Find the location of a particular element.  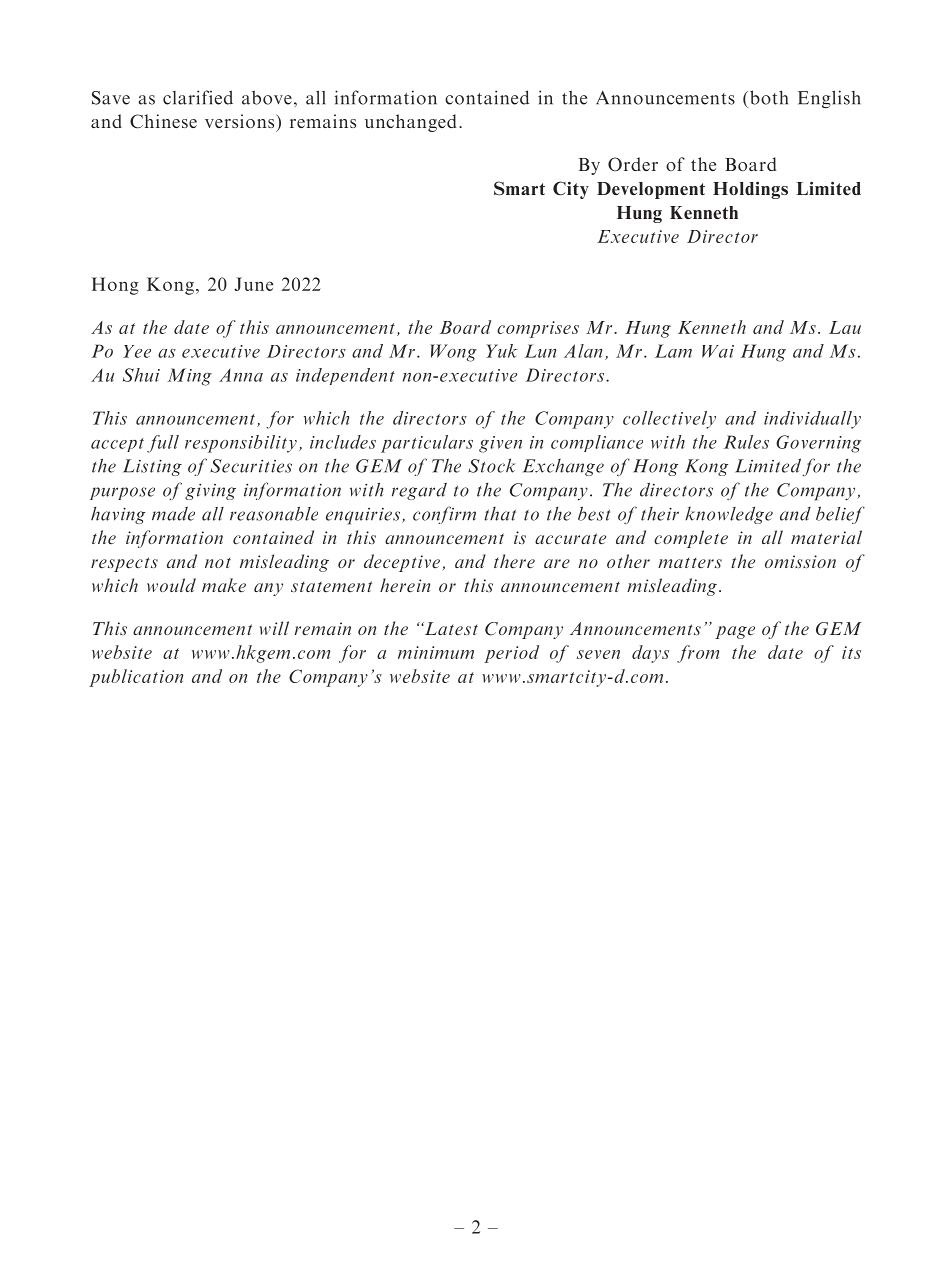

Holdings is located at coordinates (750, 190).
